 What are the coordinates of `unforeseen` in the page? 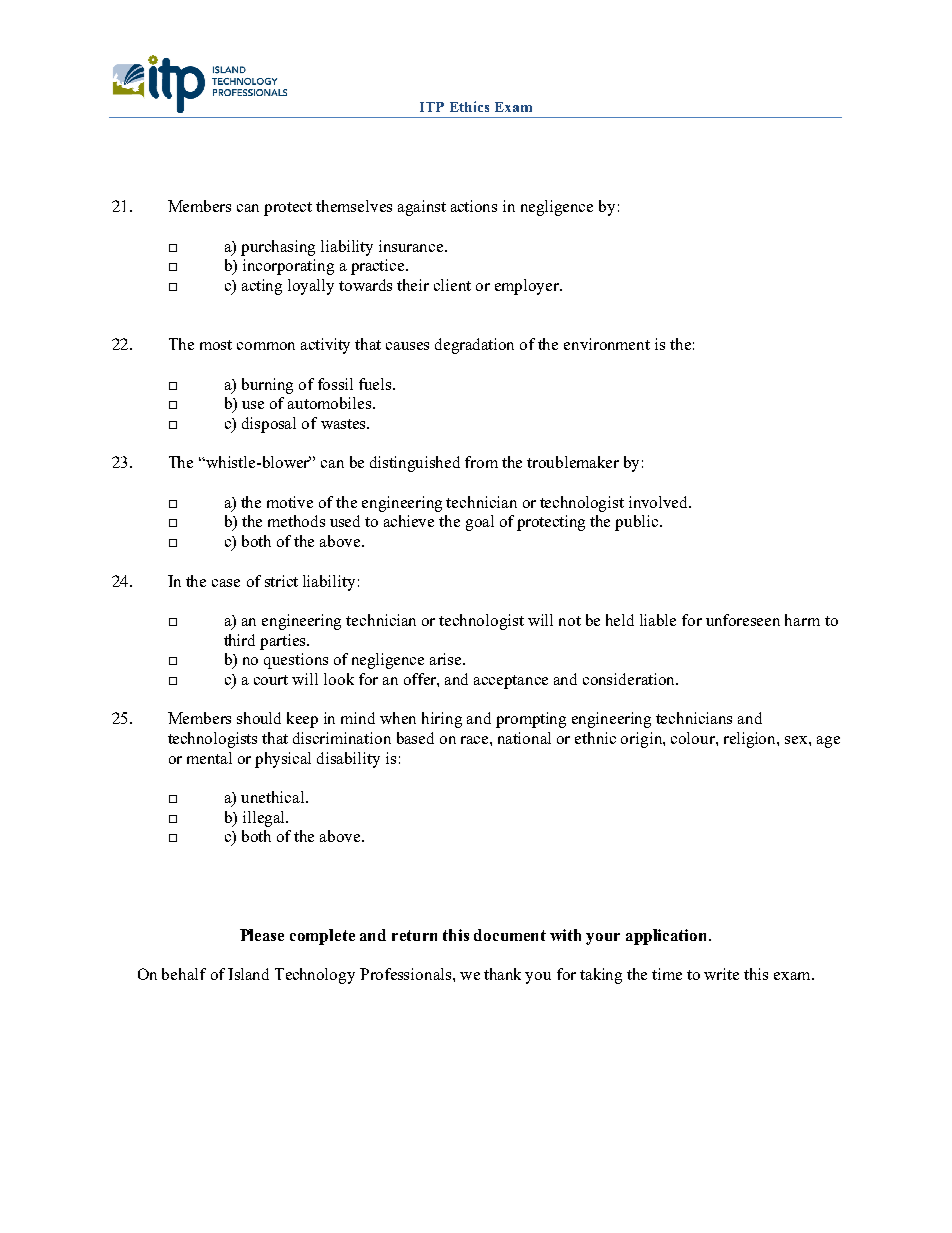 It's located at (743, 620).
